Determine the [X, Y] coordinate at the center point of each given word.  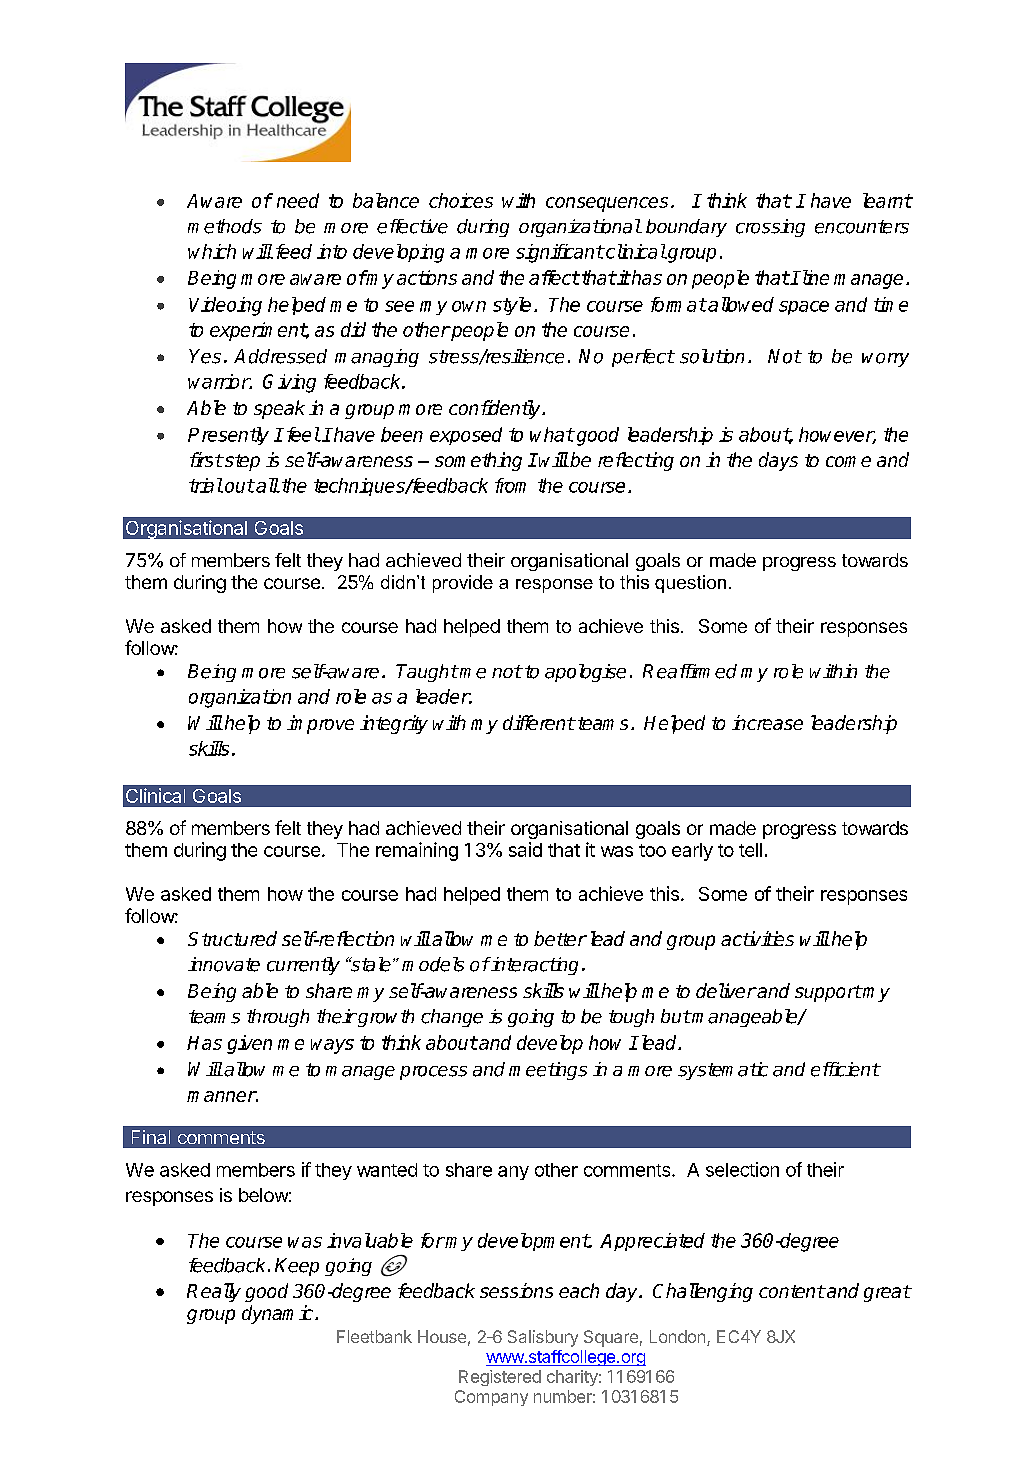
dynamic [277, 1314]
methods [225, 226]
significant [560, 253]
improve [320, 724]
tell [750, 850]
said [525, 849]
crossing [770, 228]
